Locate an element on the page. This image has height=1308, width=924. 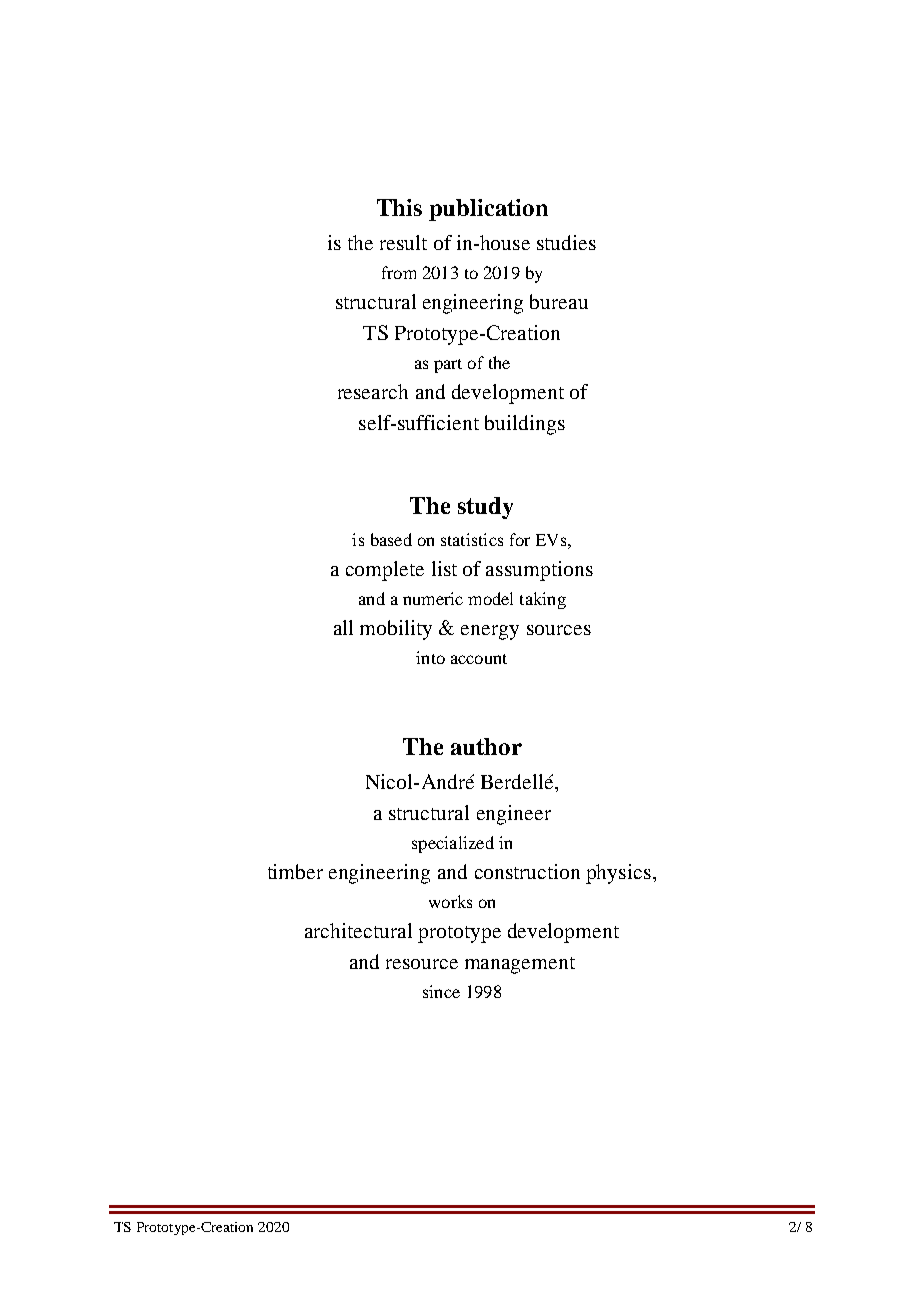
based is located at coordinates (391, 539).
